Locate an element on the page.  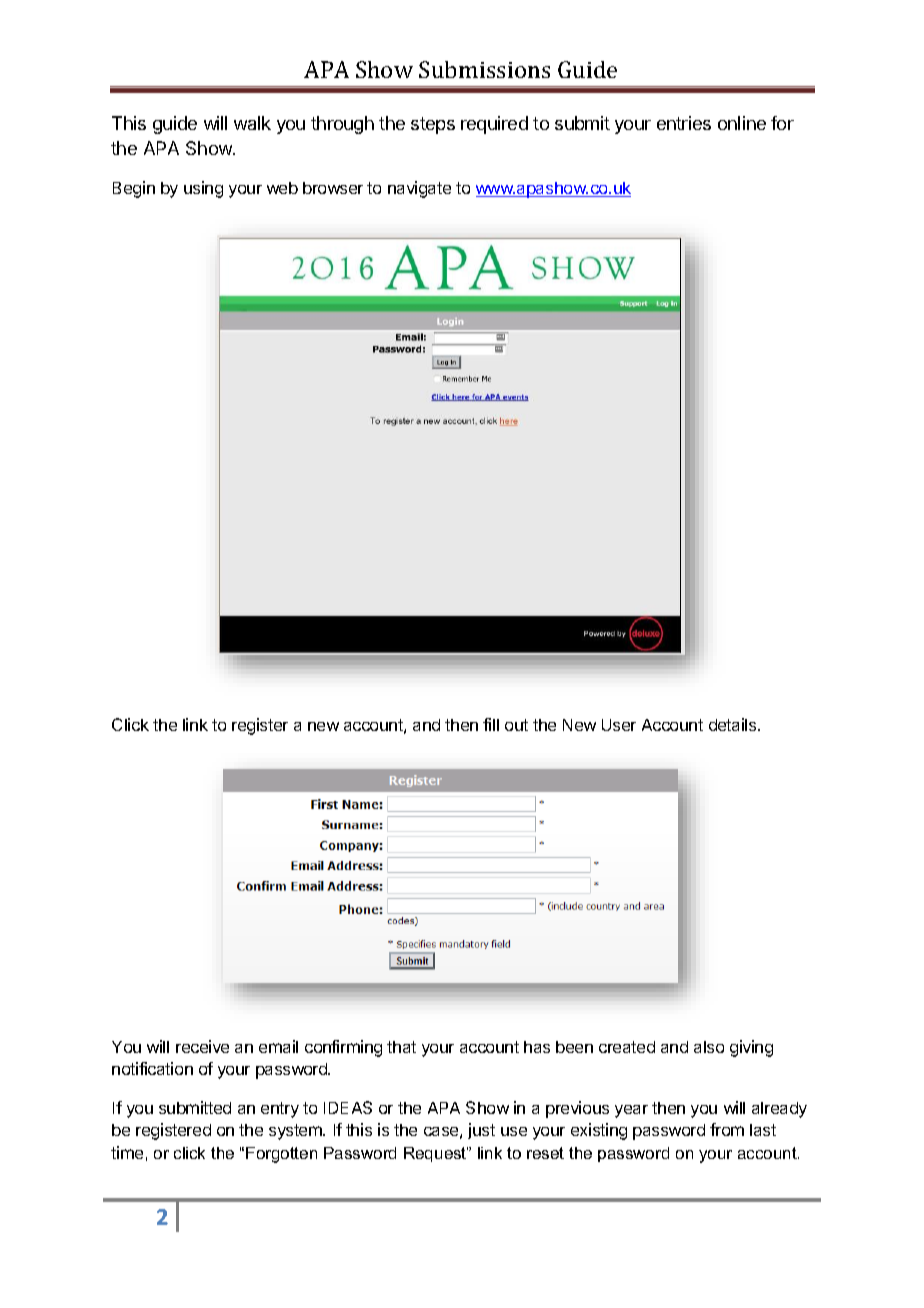
from is located at coordinates (727, 1129).
